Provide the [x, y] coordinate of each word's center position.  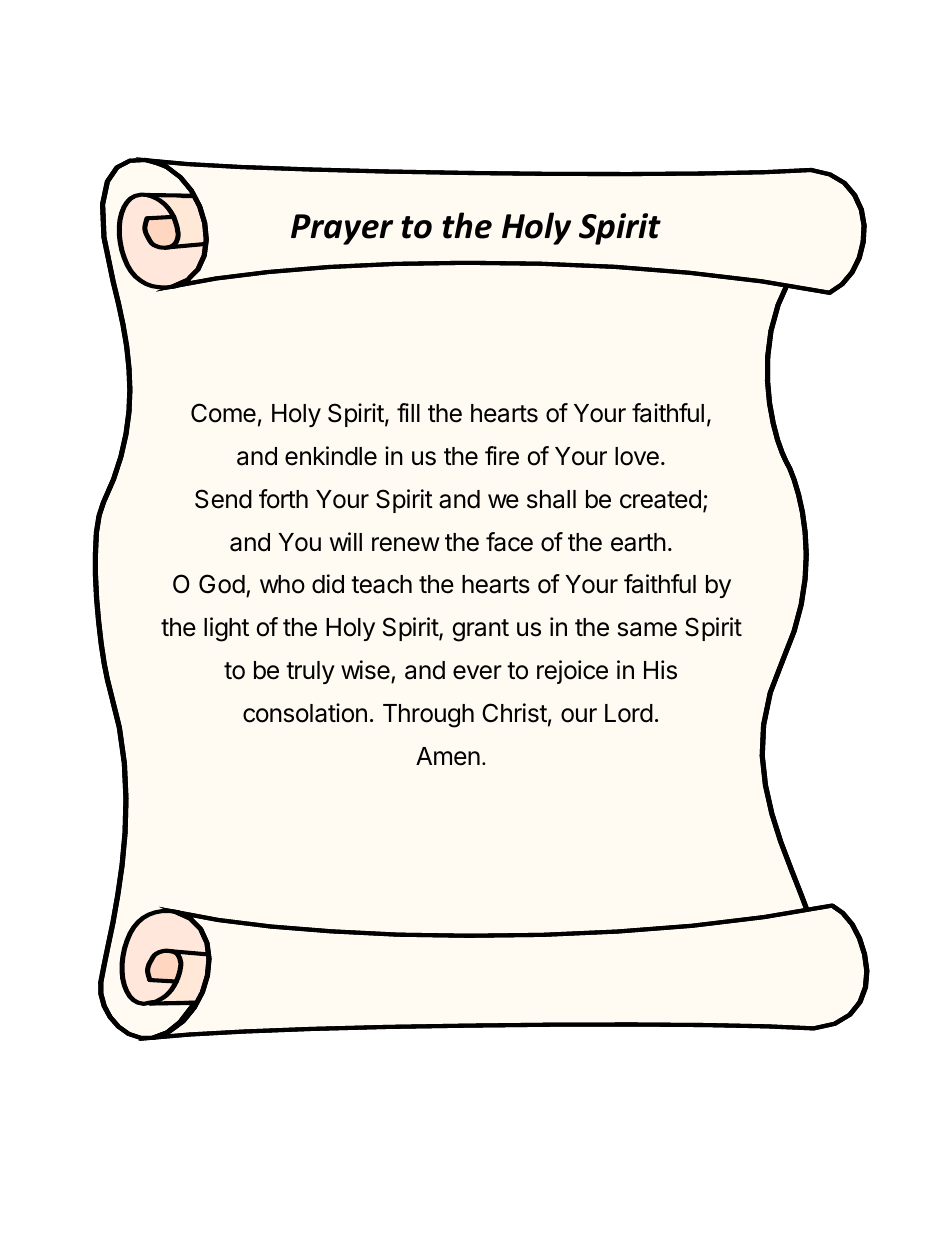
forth [283, 499]
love [637, 456]
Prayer [342, 229]
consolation [305, 713]
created [660, 499]
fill [408, 412]
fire [502, 456]
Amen [448, 756]
